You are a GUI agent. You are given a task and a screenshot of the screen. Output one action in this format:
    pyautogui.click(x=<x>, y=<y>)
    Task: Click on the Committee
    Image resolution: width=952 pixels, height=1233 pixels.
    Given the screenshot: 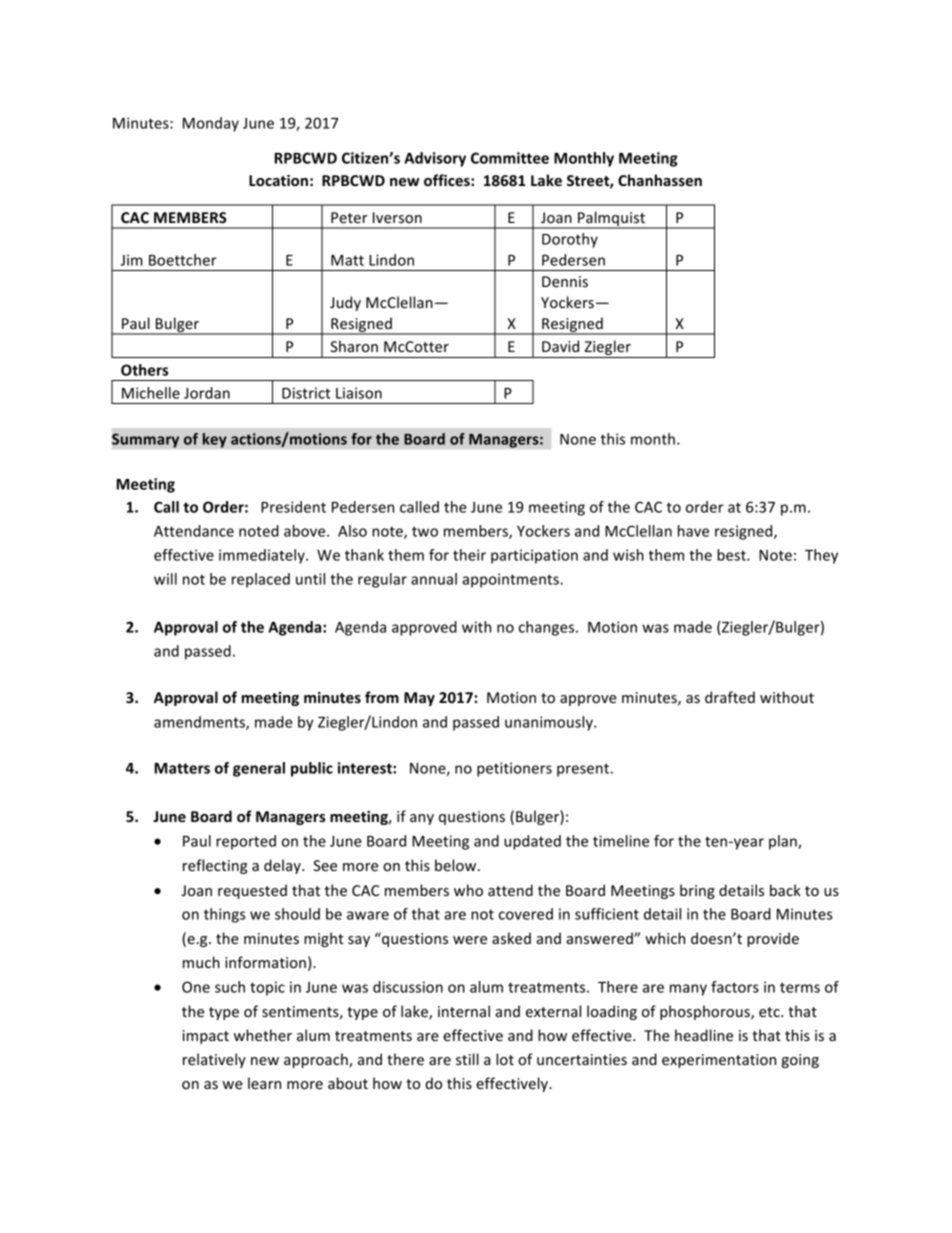 What is the action you would take?
    pyautogui.click(x=510, y=158)
